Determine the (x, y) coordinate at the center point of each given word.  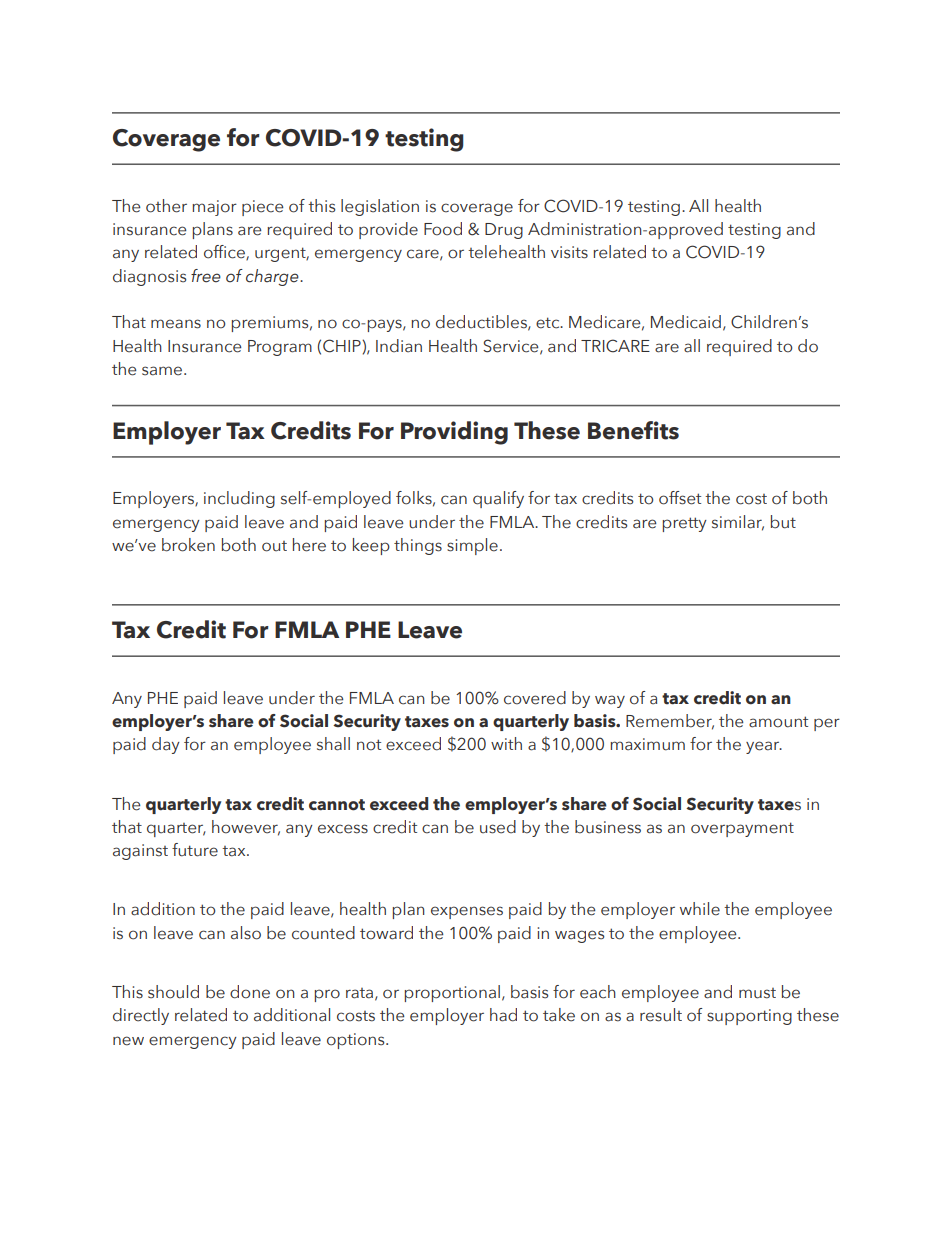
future (195, 850)
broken (188, 545)
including (239, 499)
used (498, 827)
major (214, 208)
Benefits (633, 430)
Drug (504, 231)
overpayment (742, 829)
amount (778, 722)
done (250, 992)
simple (472, 546)
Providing (454, 433)
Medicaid (686, 322)
